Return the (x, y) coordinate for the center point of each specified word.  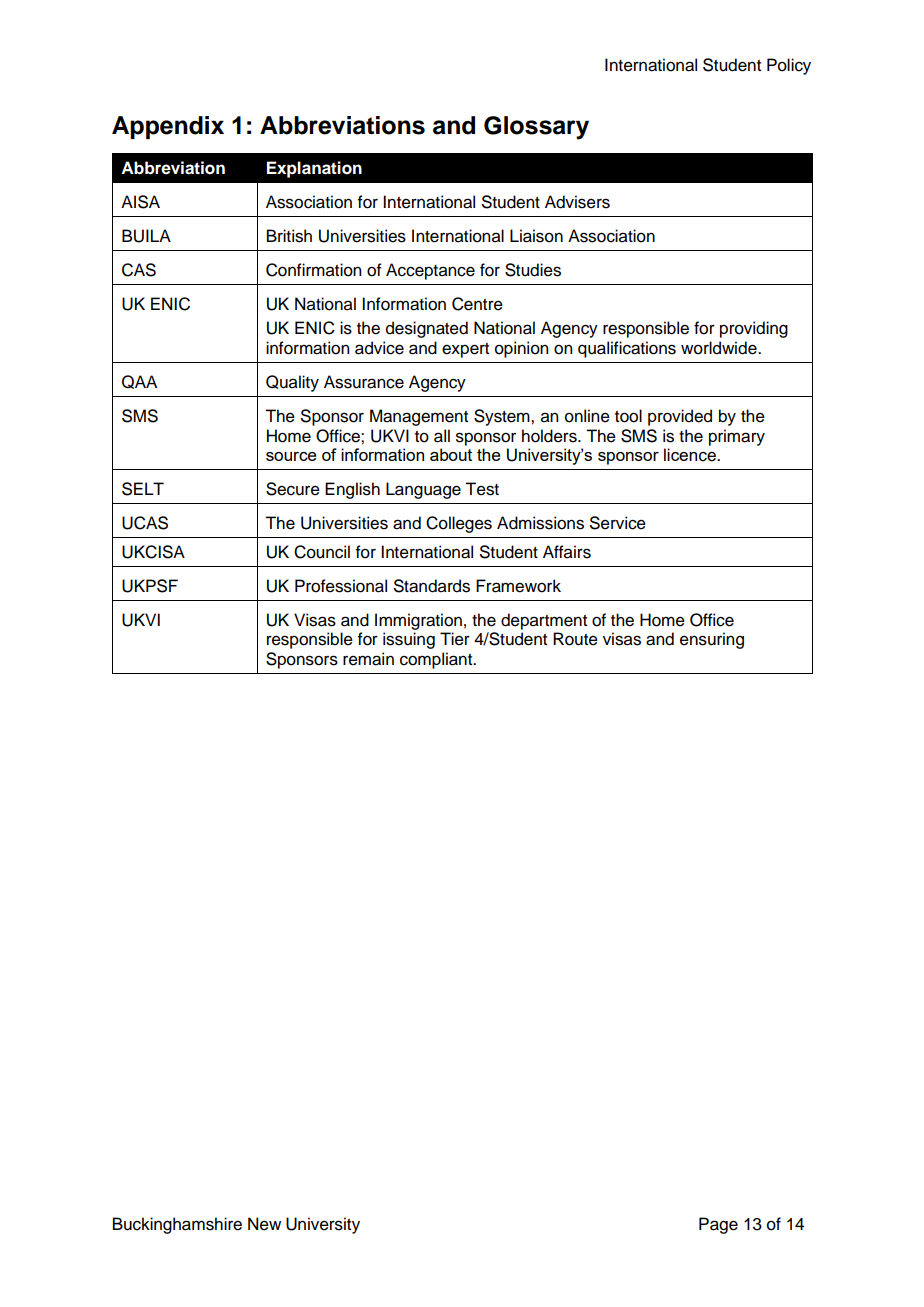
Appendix (168, 127)
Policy (789, 66)
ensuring (712, 640)
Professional (341, 586)
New (264, 1224)
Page (718, 1225)
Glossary (536, 128)
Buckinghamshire (177, 1225)
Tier (455, 639)
